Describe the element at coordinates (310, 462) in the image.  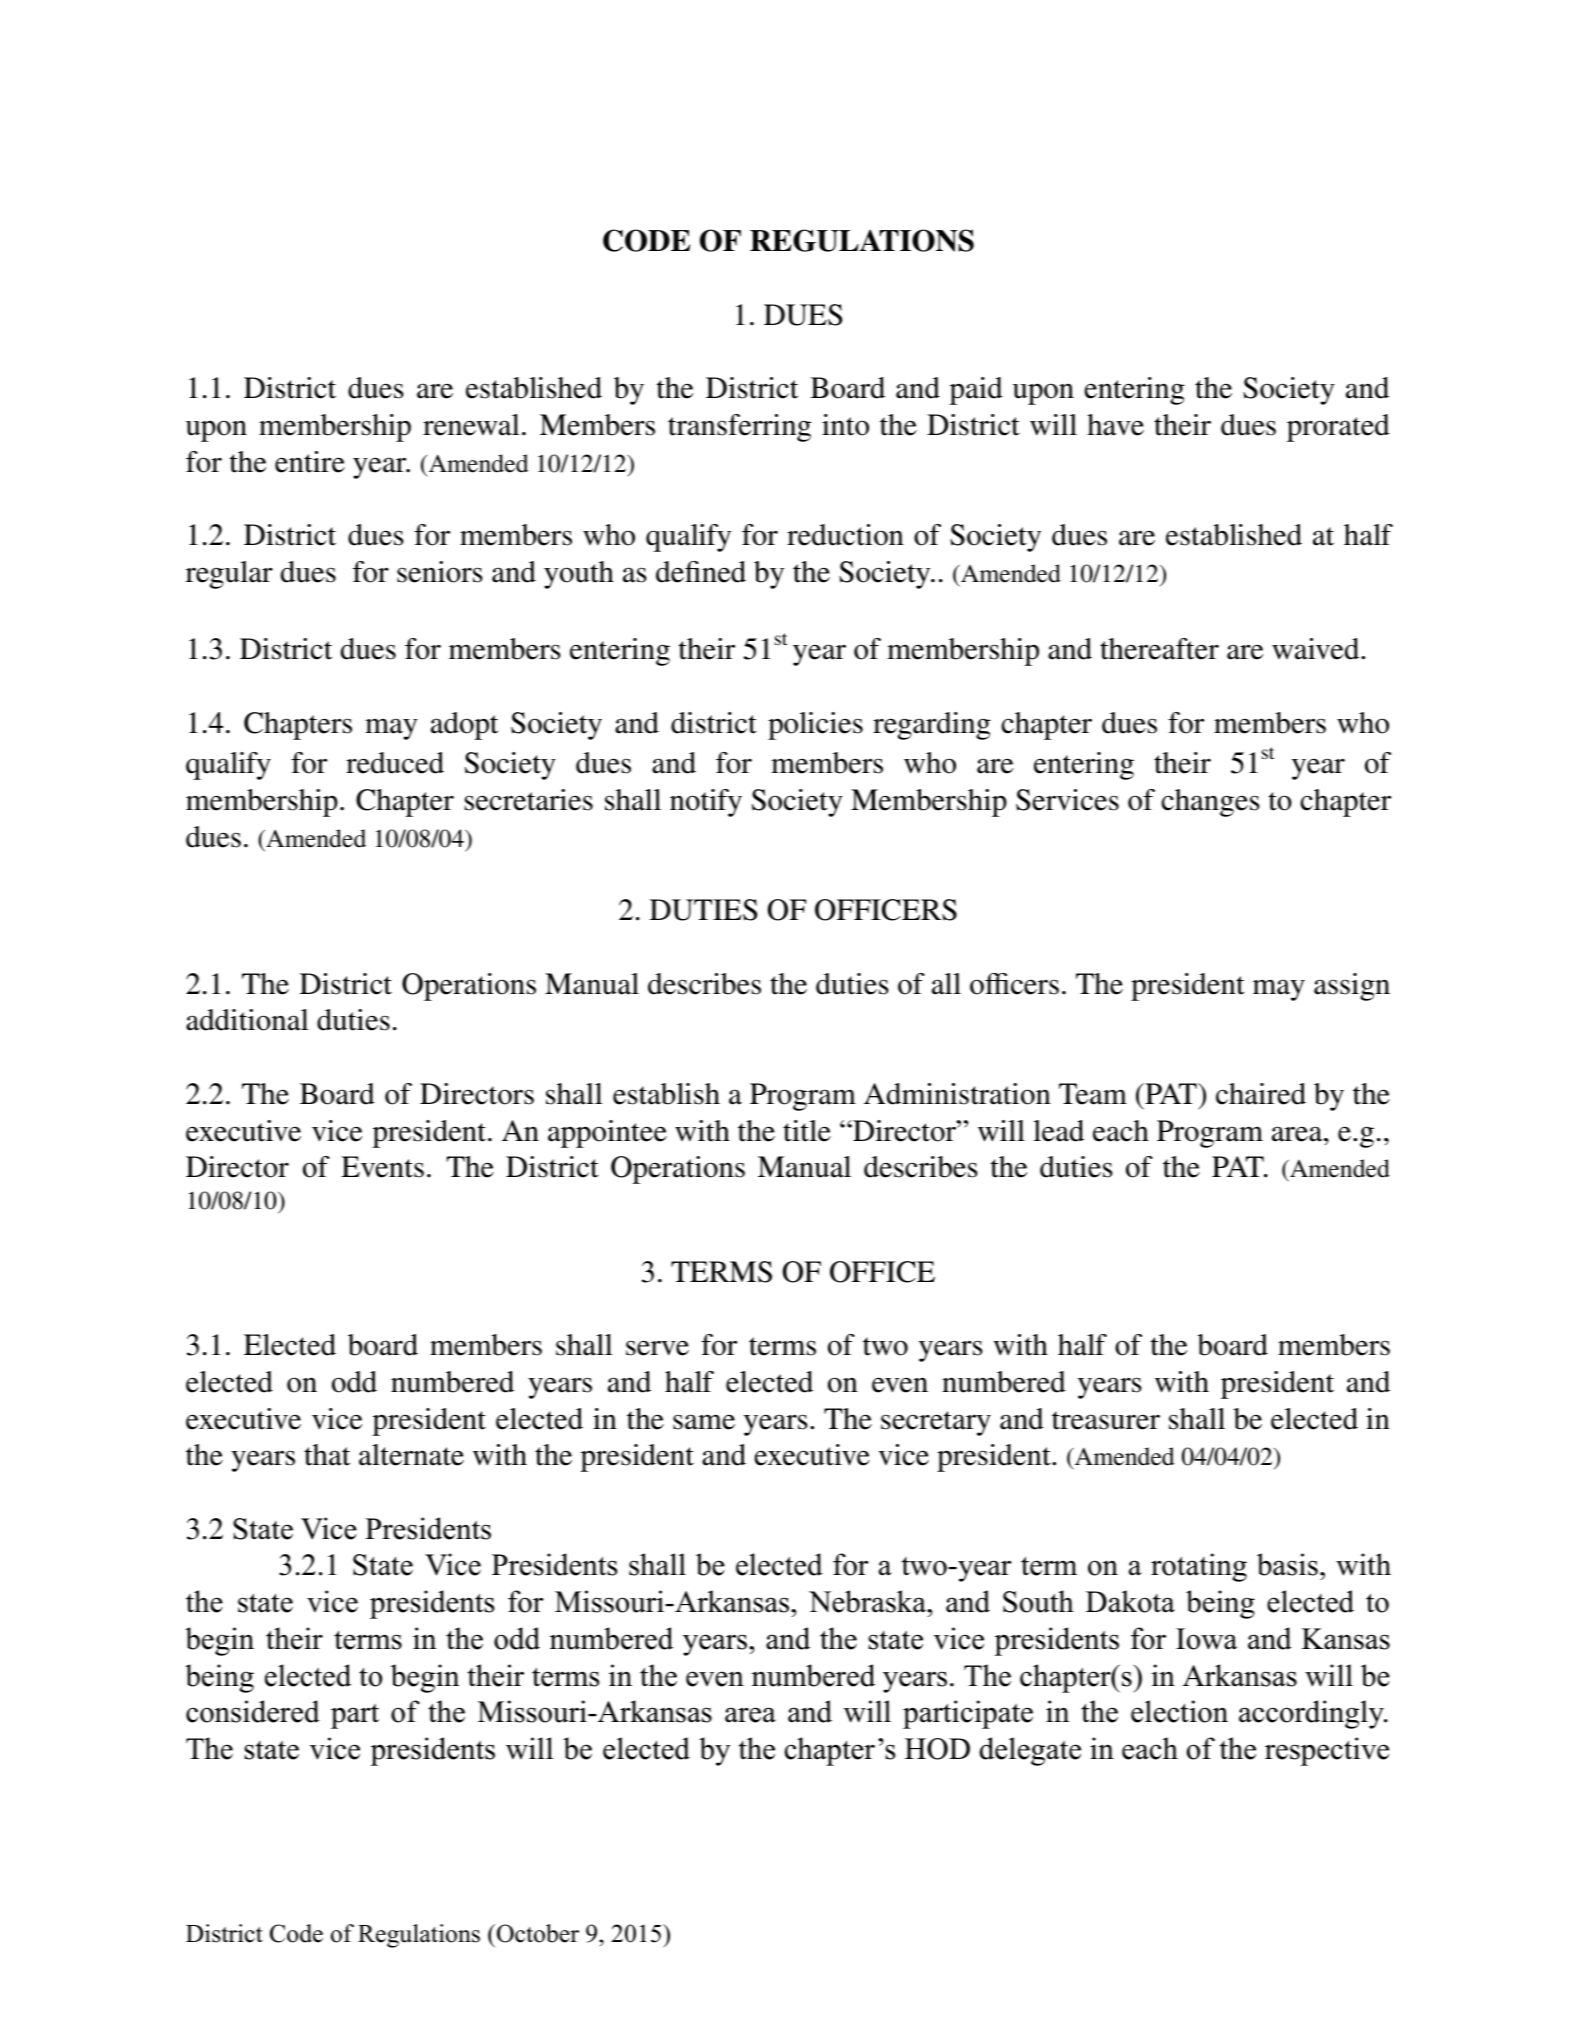
I see `entire` at that location.
